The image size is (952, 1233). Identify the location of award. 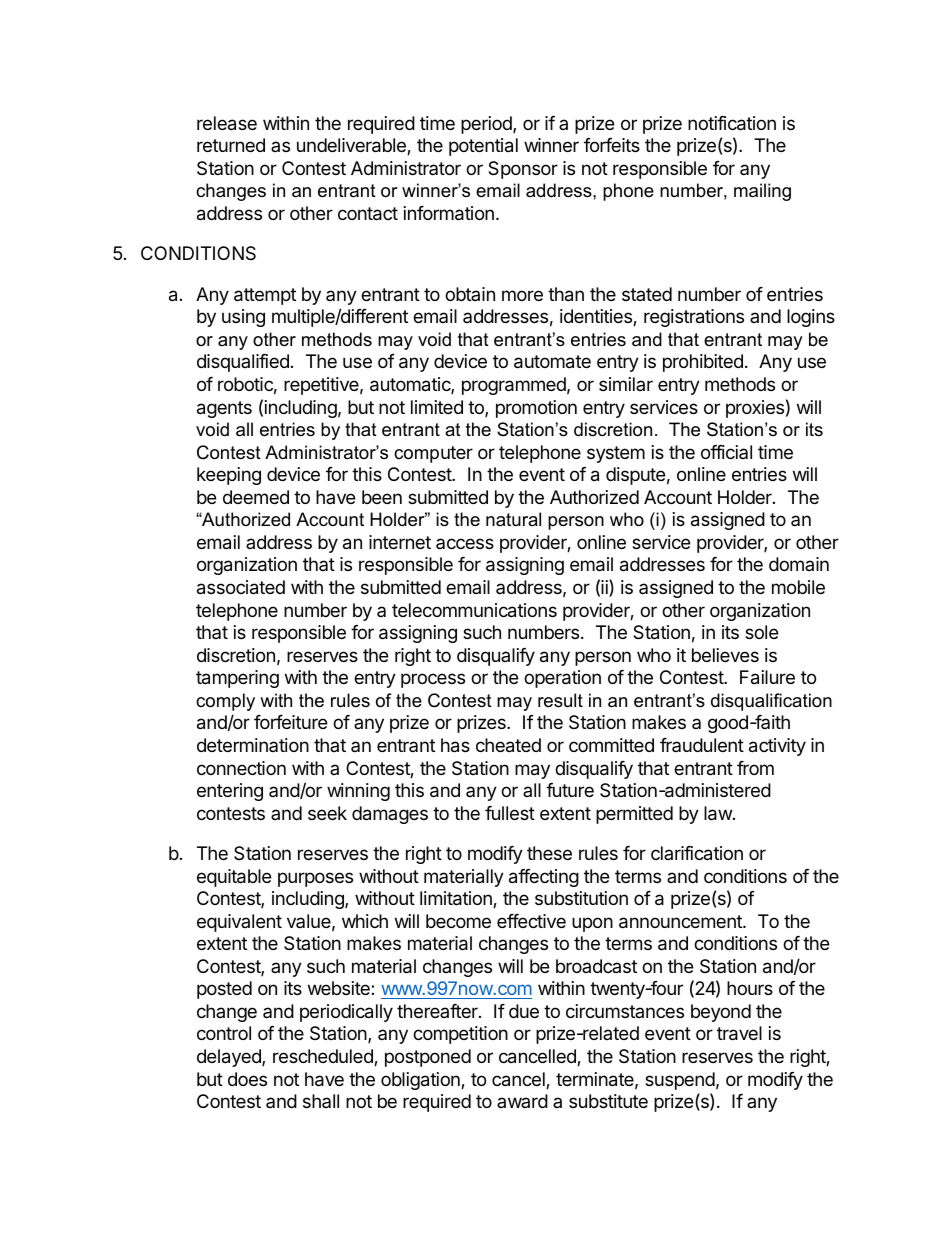
(522, 1101).
